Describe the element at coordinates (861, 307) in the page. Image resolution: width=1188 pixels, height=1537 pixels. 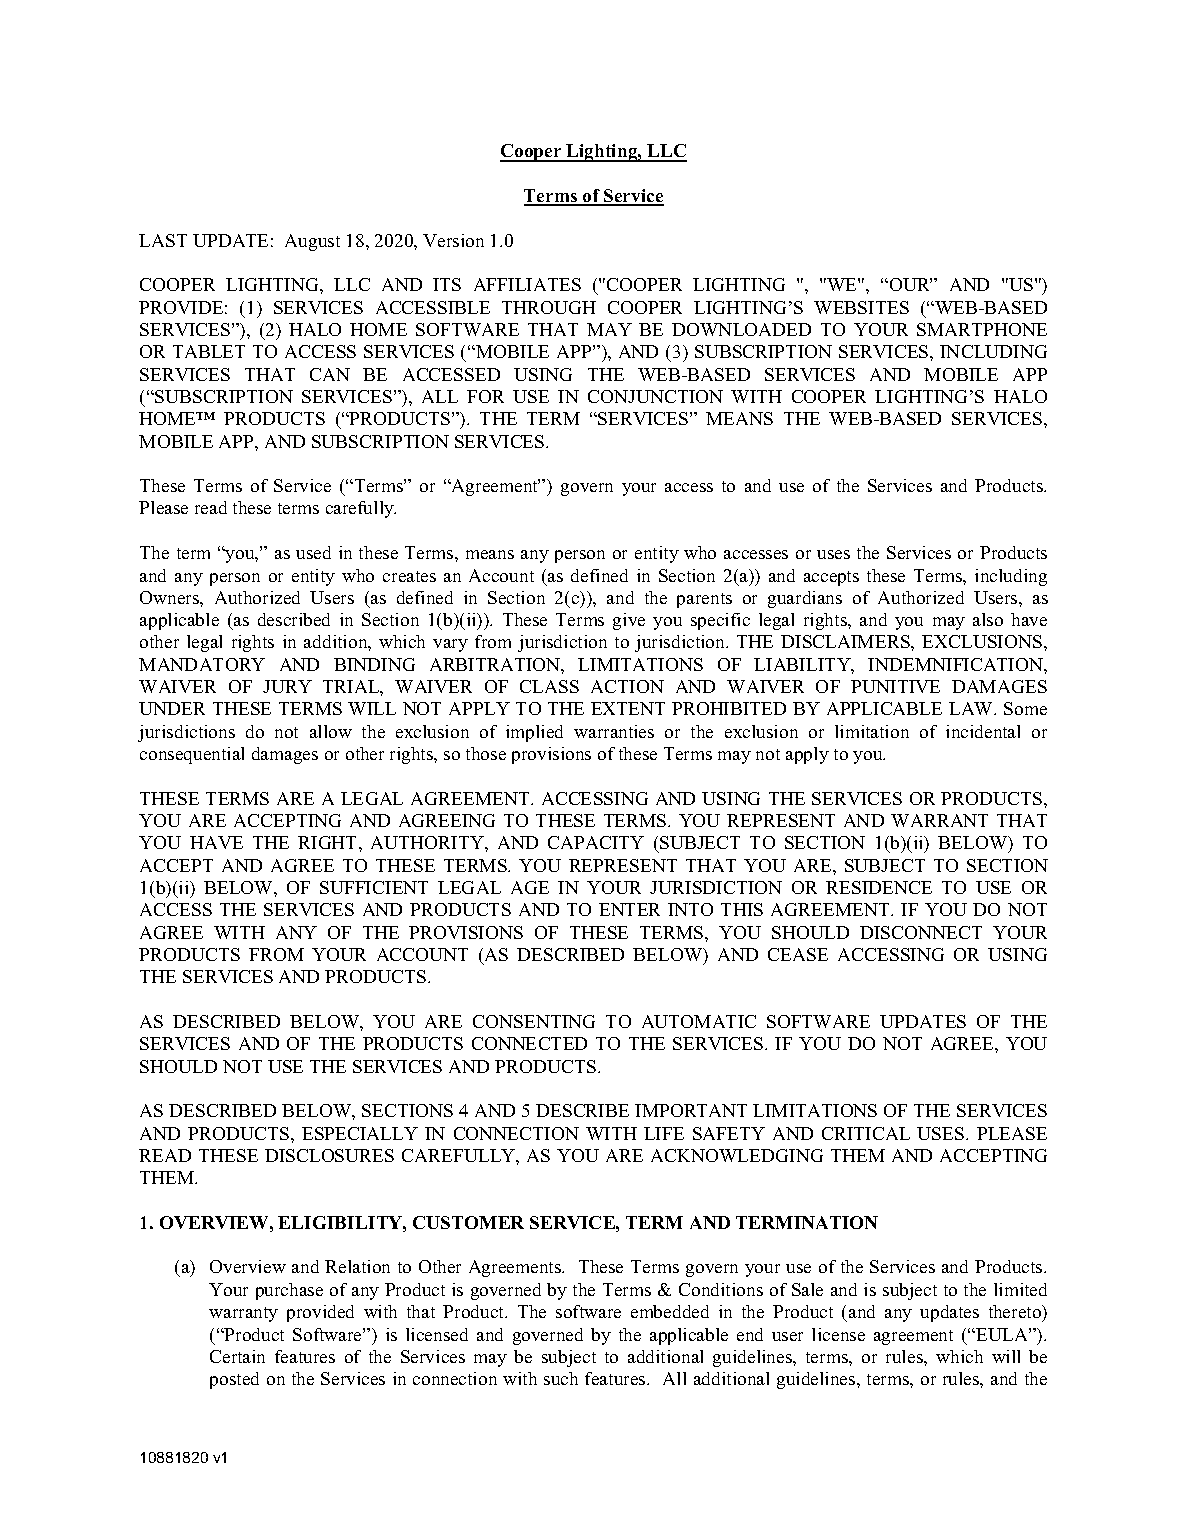
I see `WEBSITES` at that location.
